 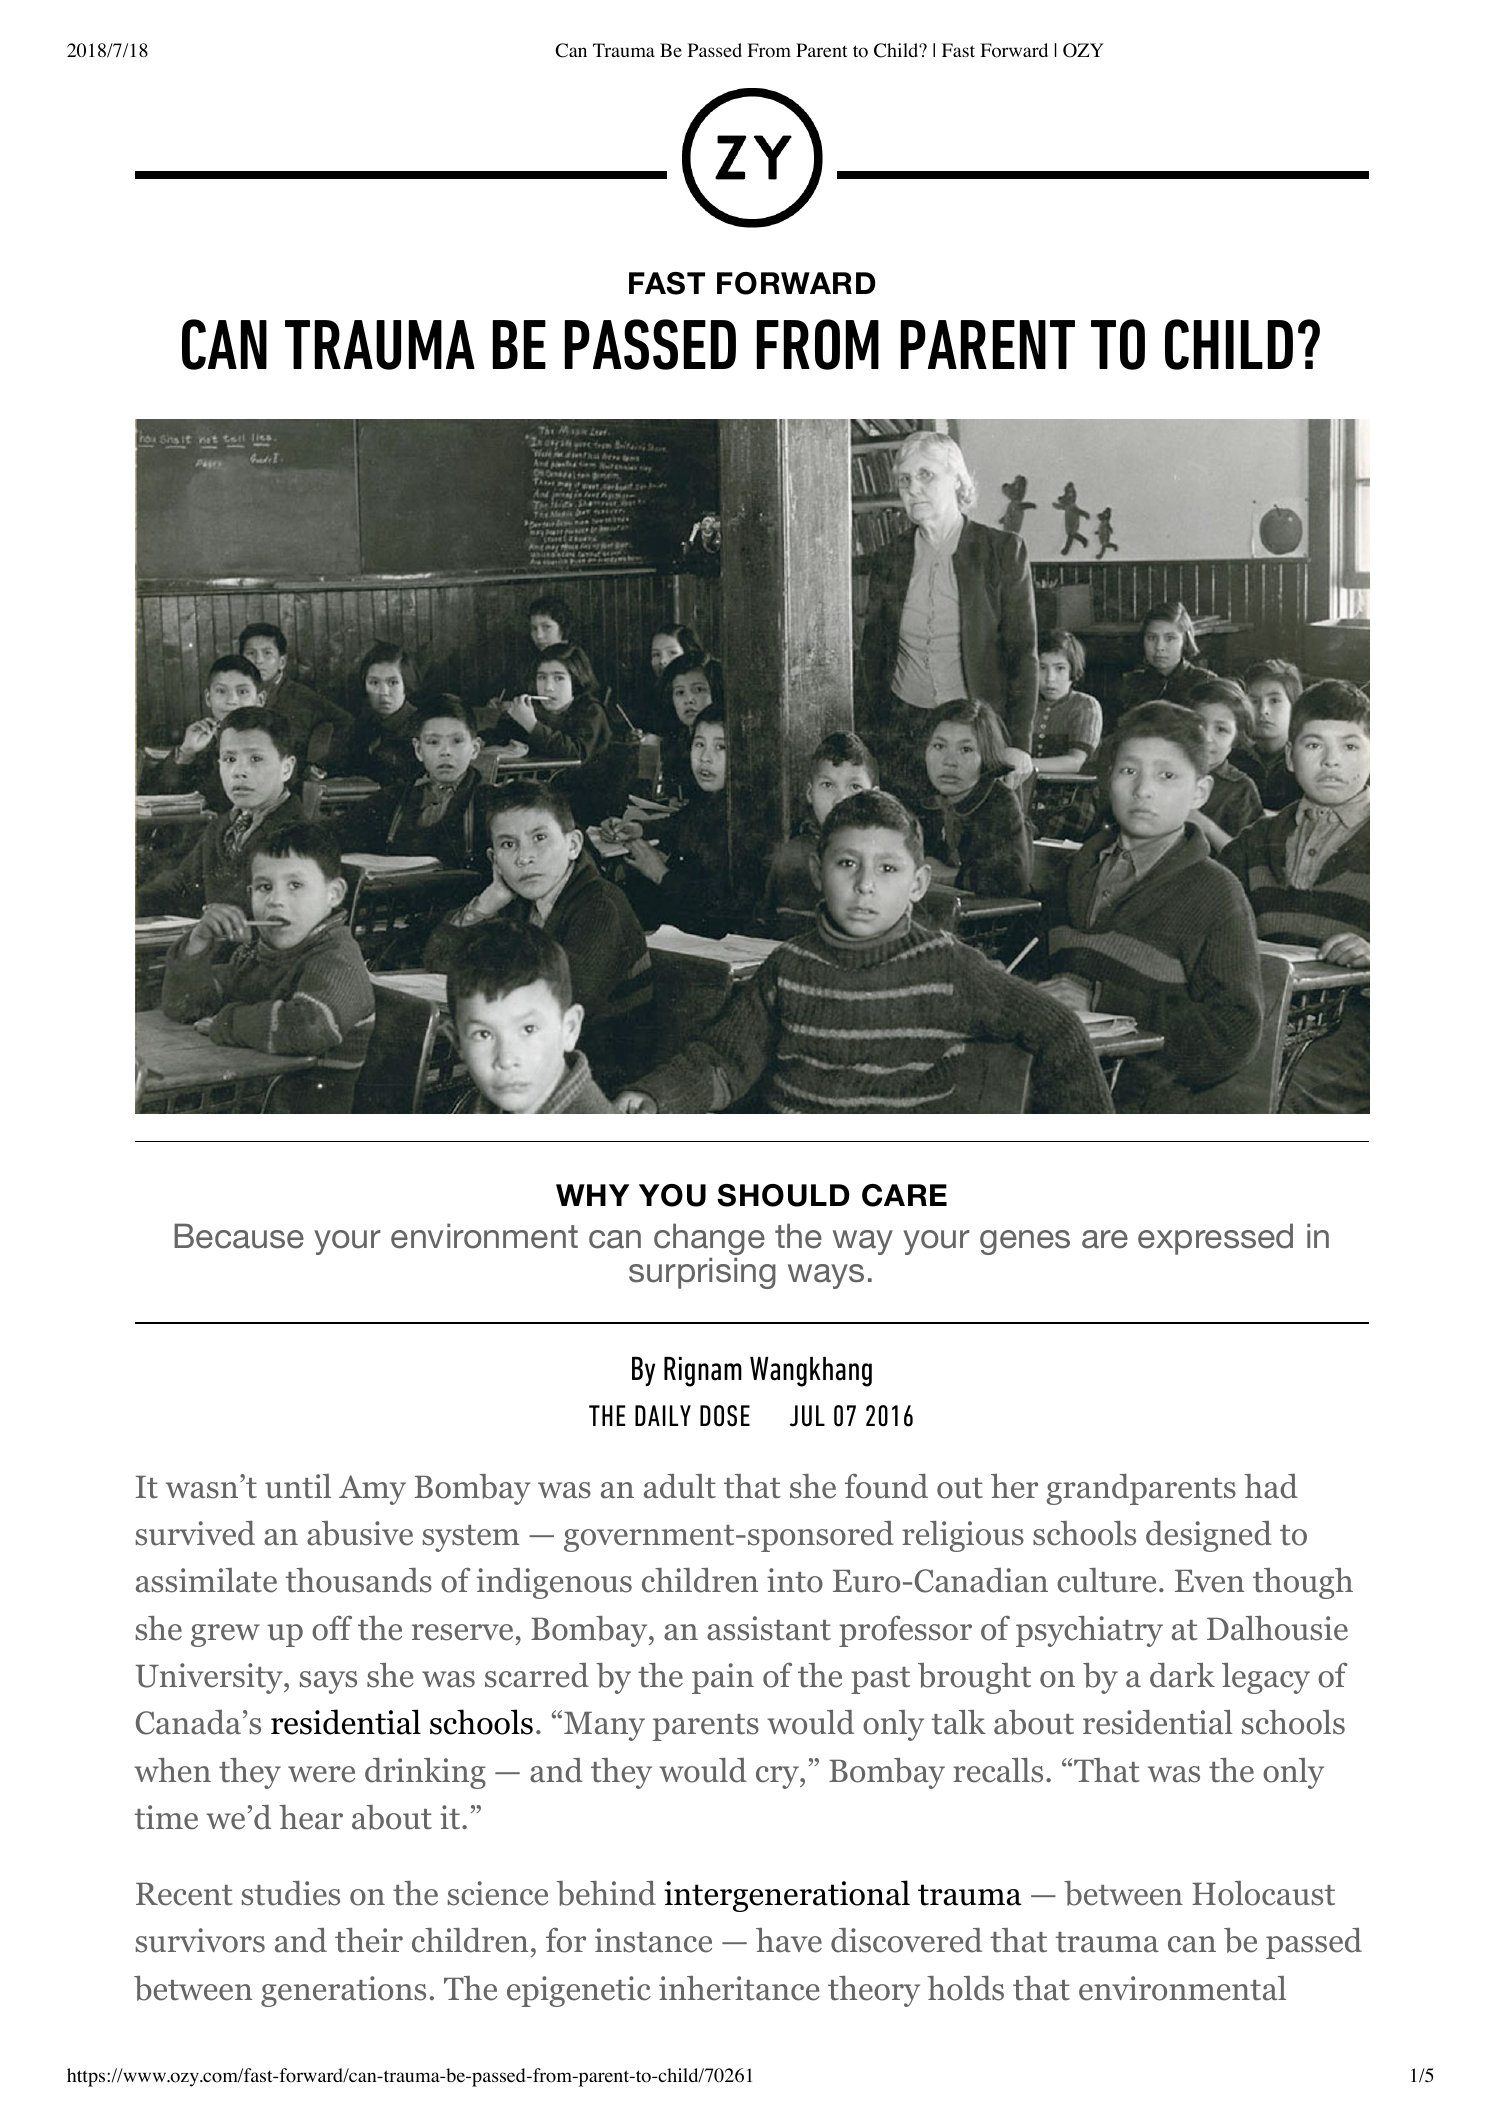 What do you see at coordinates (239, 1236) in the screenshot?
I see `Because` at bounding box center [239, 1236].
